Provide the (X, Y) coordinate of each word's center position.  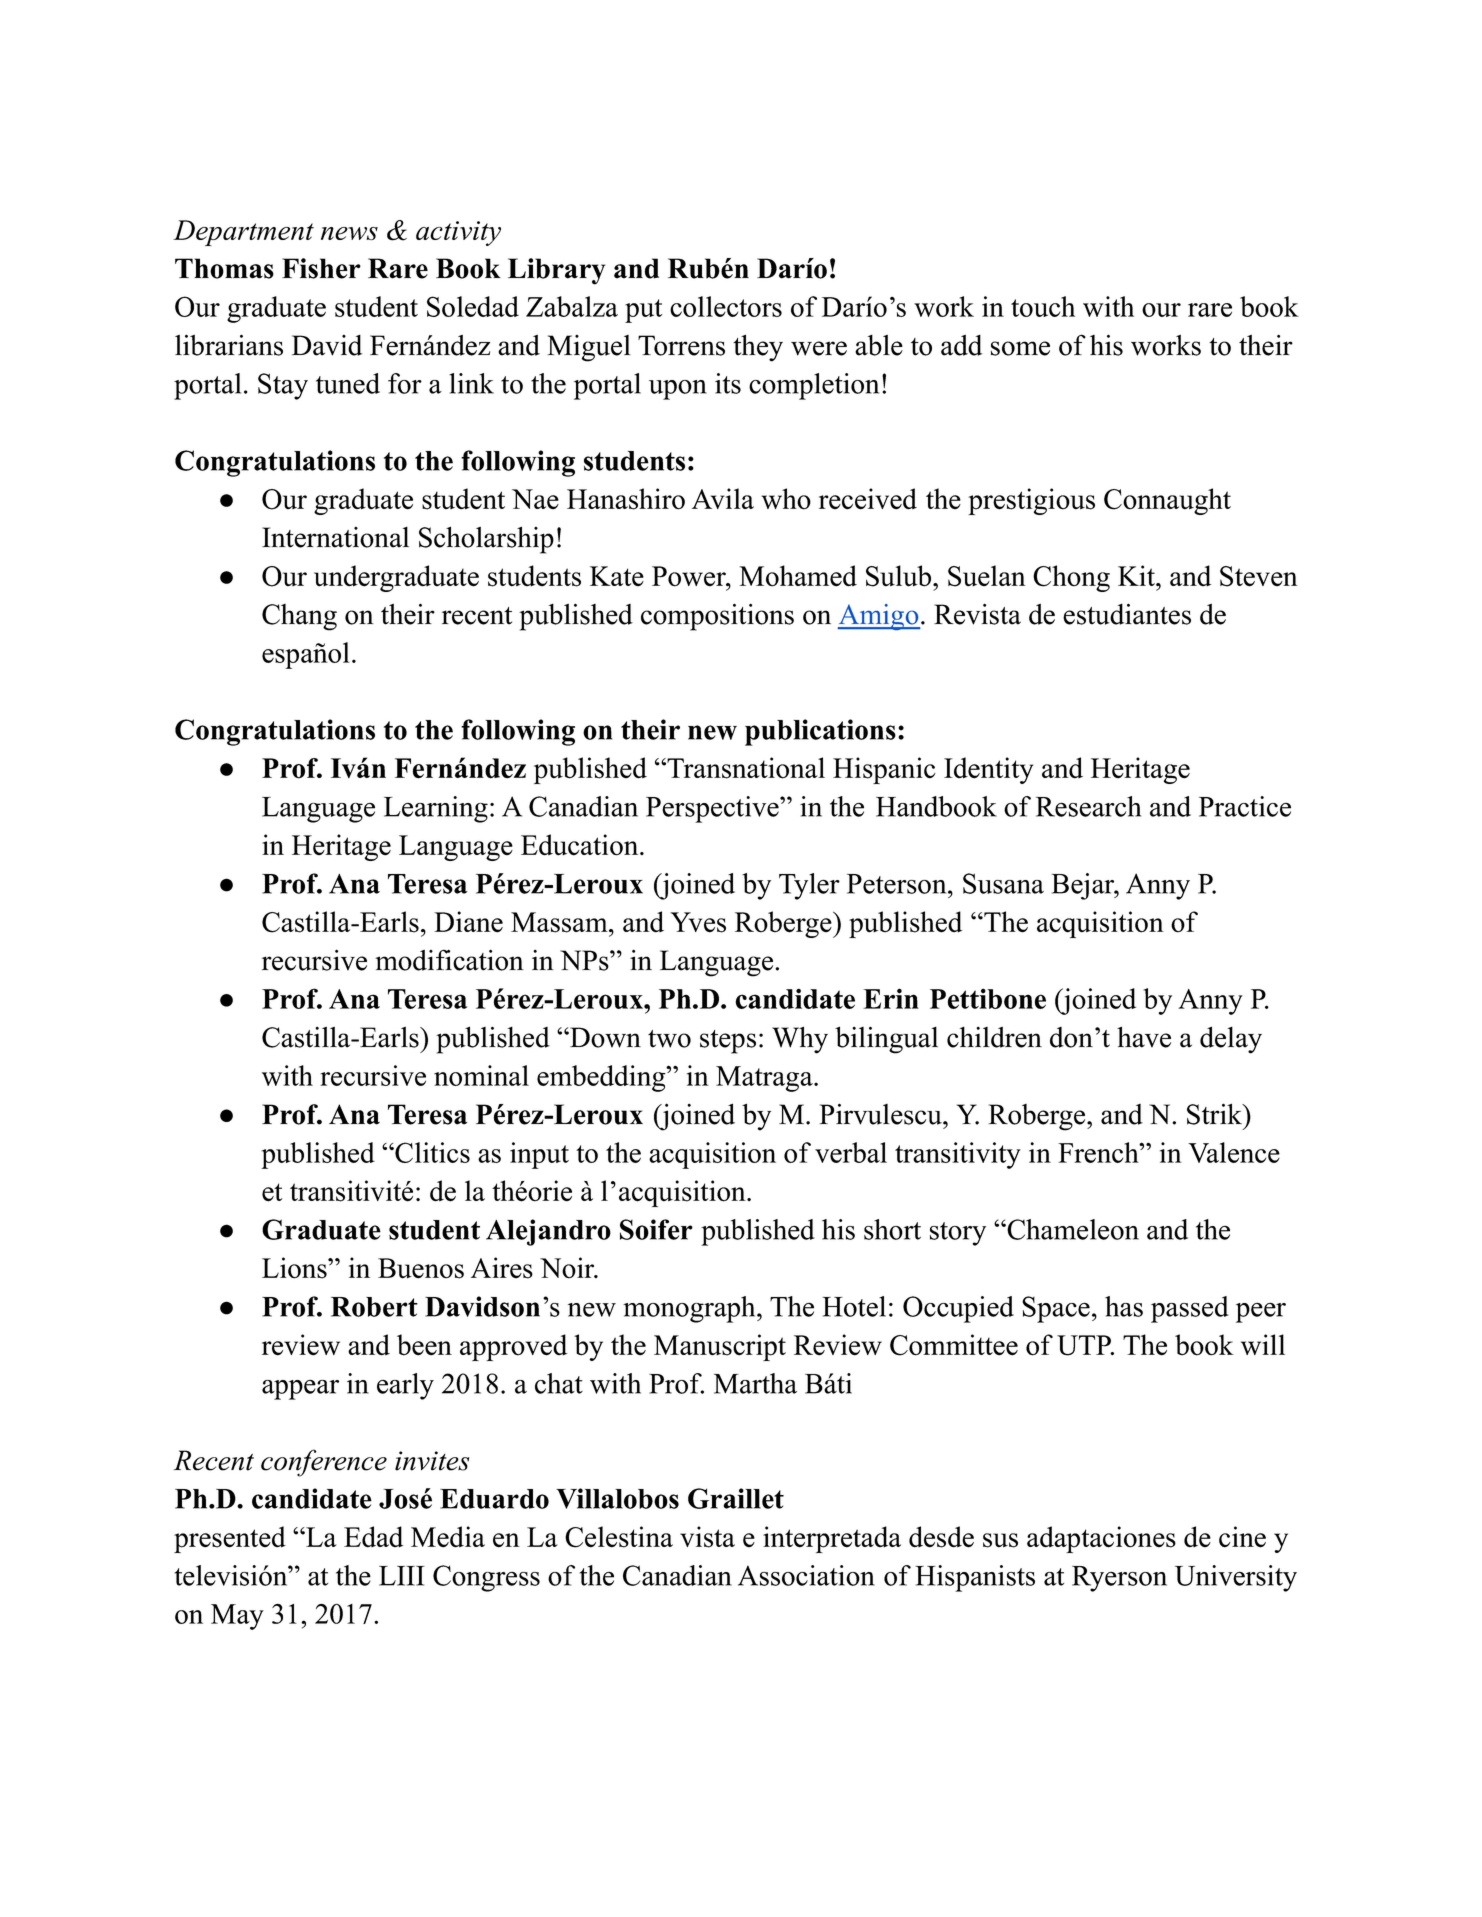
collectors (726, 306)
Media (448, 1537)
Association (806, 1575)
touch (1043, 306)
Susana (1003, 883)
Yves (698, 922)
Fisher (321, 268)
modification (449, 960)
